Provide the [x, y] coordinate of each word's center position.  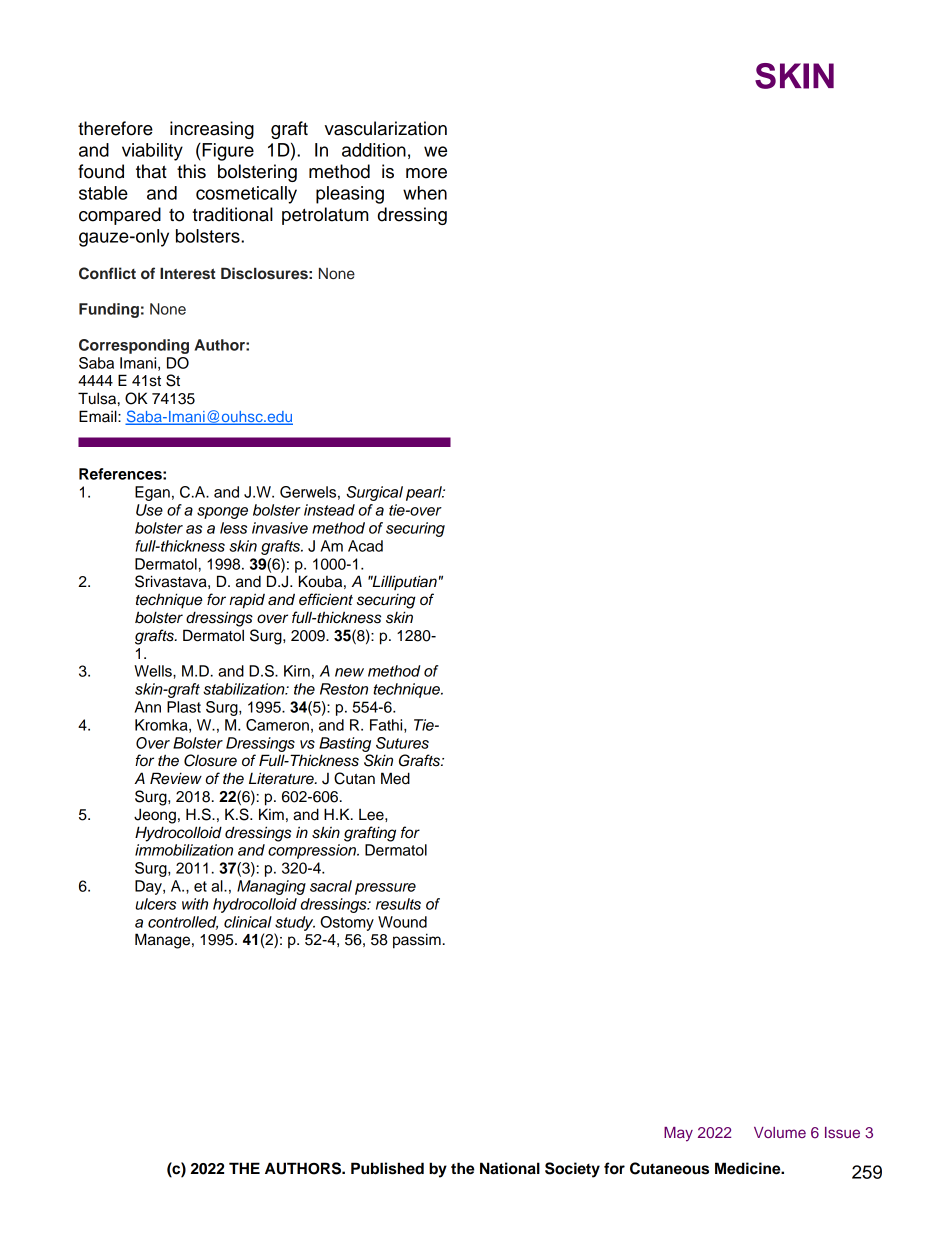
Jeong [155, 816]
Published [387, 1168]
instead [329, 510]
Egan [152, 493]
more [426, 173]
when [425, 193]
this [191, 171]
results [398, 904]
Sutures [402, 743]
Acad [365, 546]
